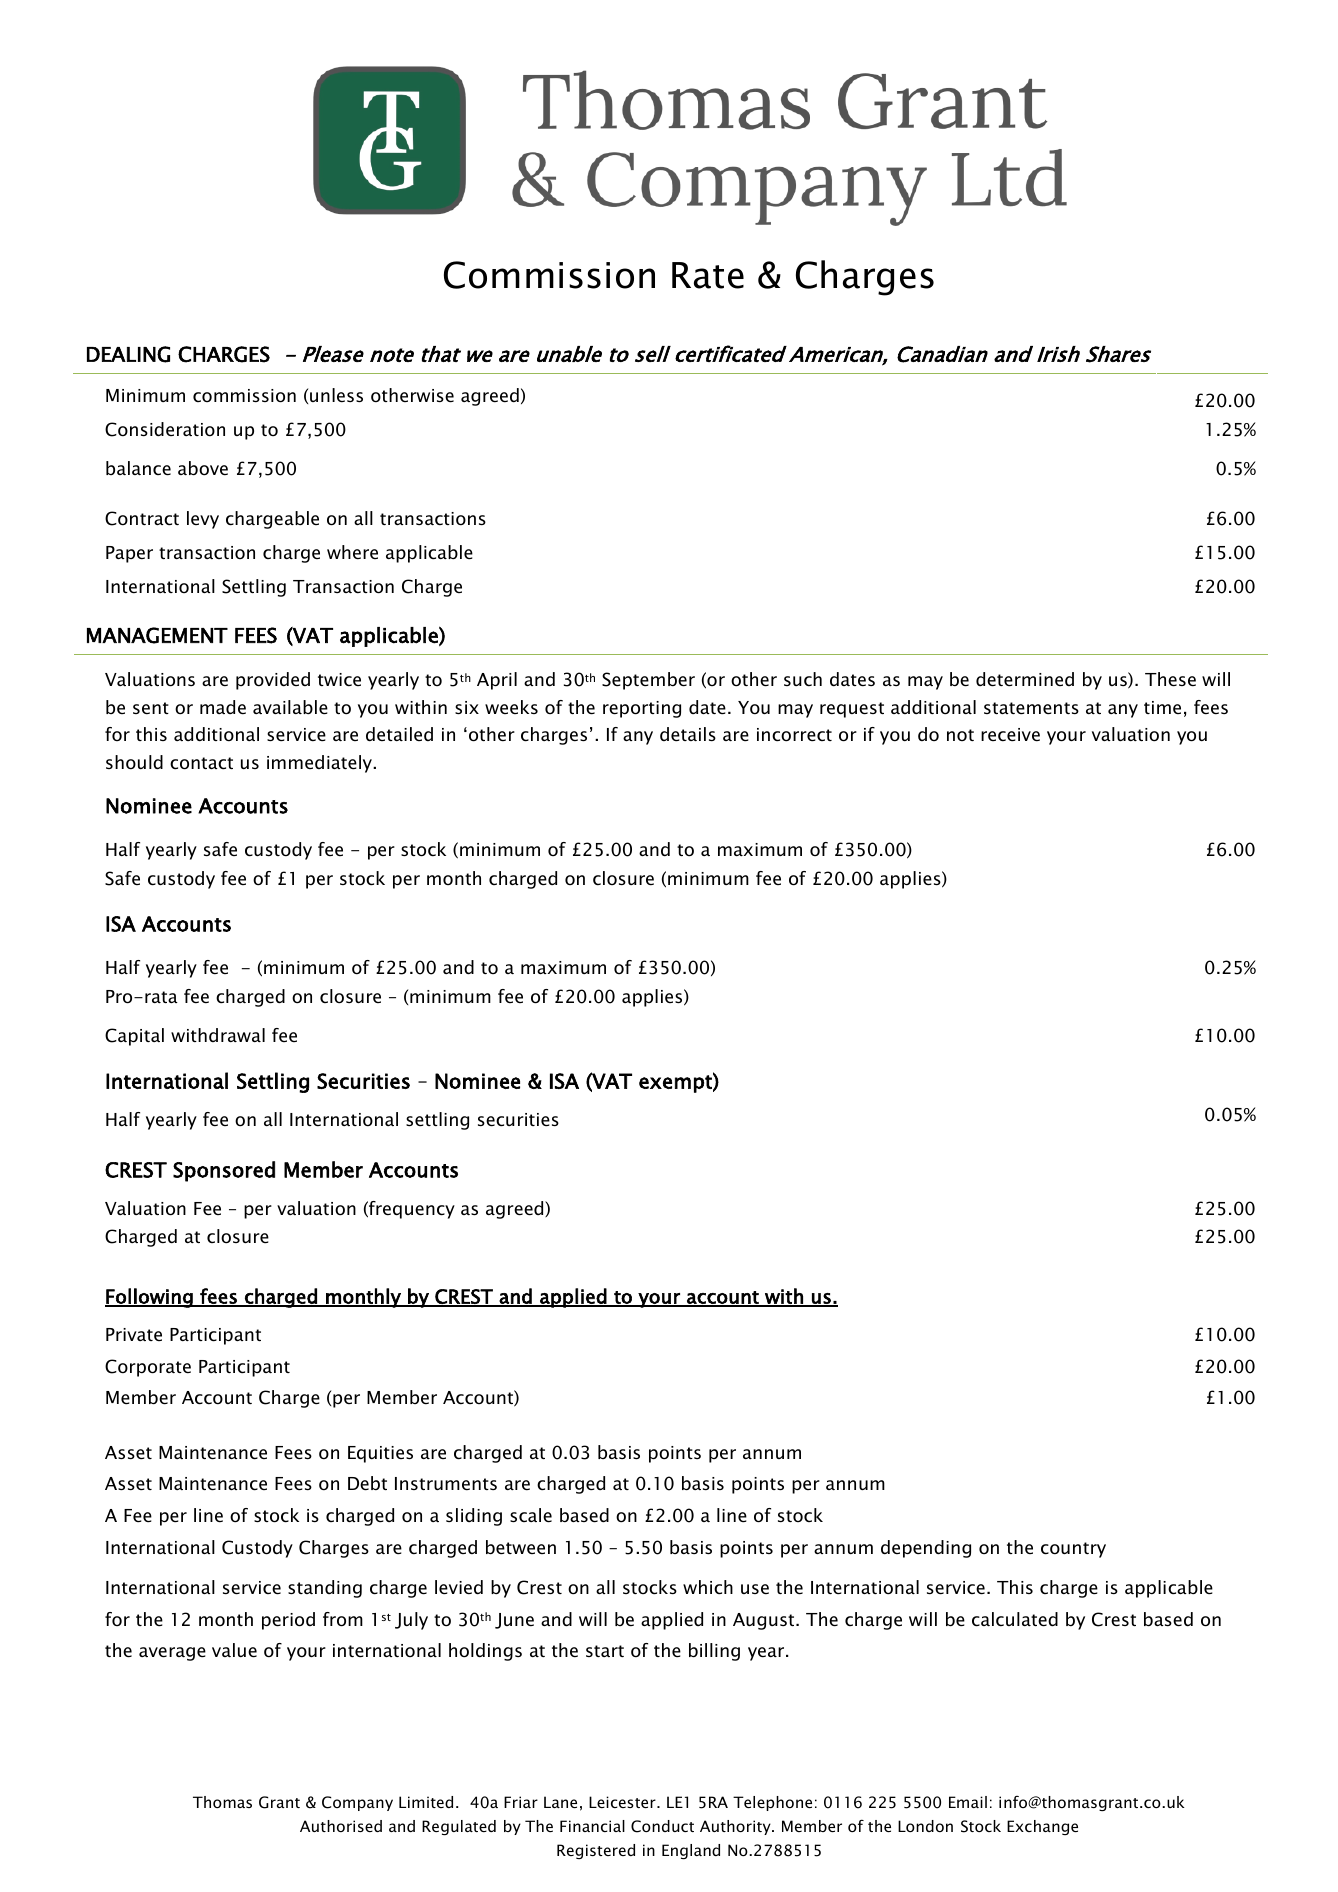  I want to click on where, so click(352, 552).
